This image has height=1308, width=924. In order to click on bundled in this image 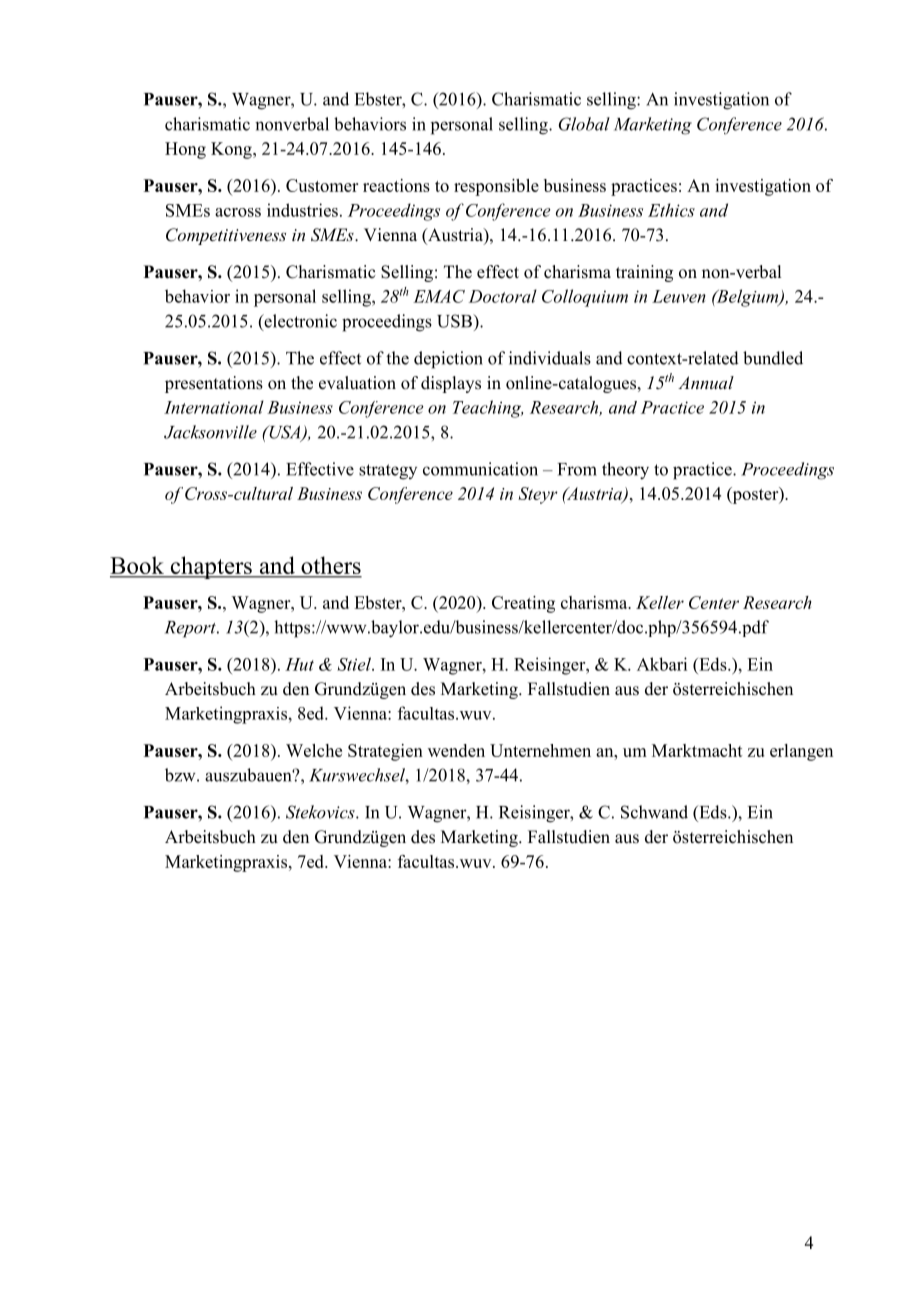, I will do `click(773, 358)`.
